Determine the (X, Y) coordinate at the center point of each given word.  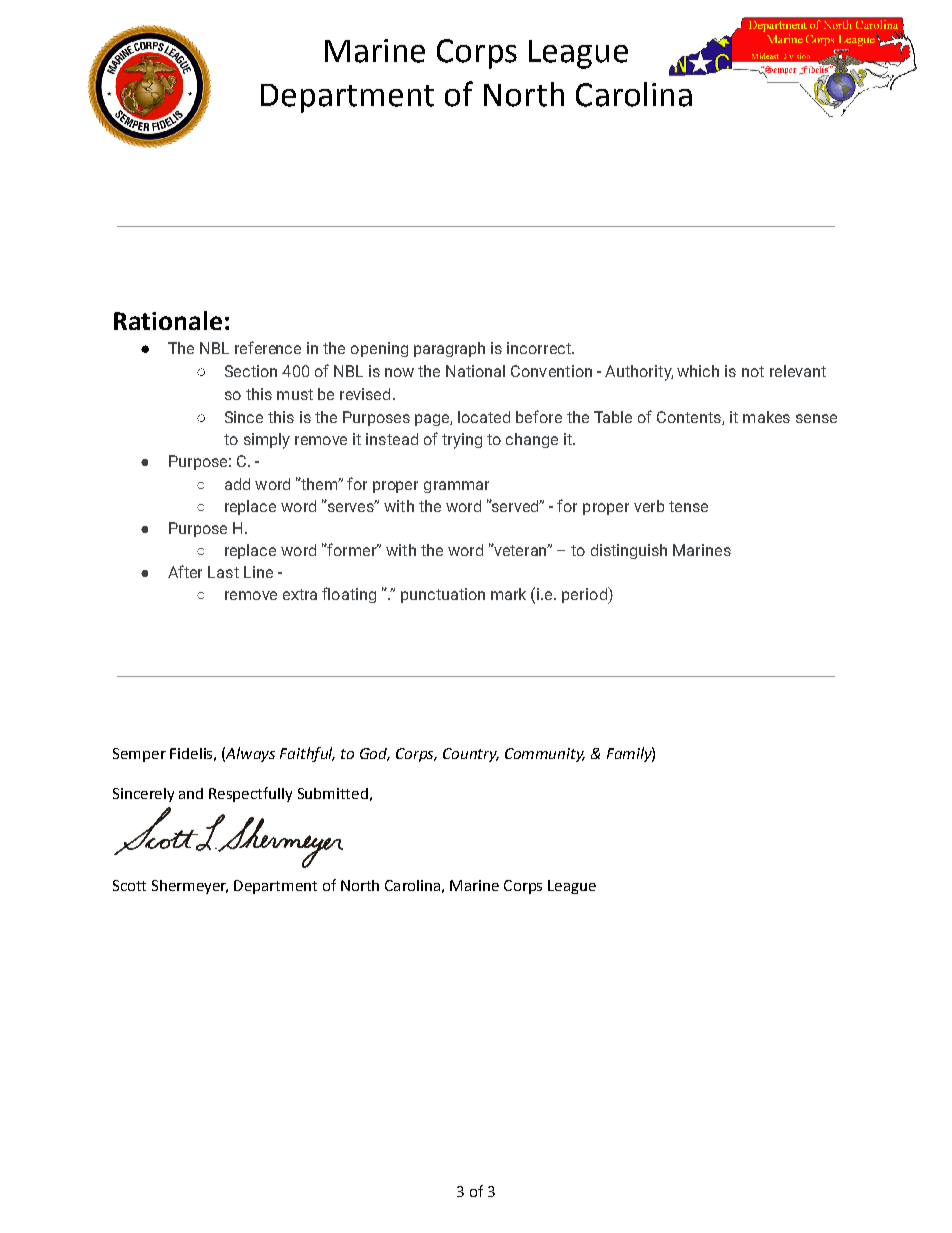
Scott (129, 885)
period (585, 595)
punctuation (443, 595)
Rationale (168, 320)
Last (223, 572)
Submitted (333, 793)
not (753, 371)
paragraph (449, 349)
